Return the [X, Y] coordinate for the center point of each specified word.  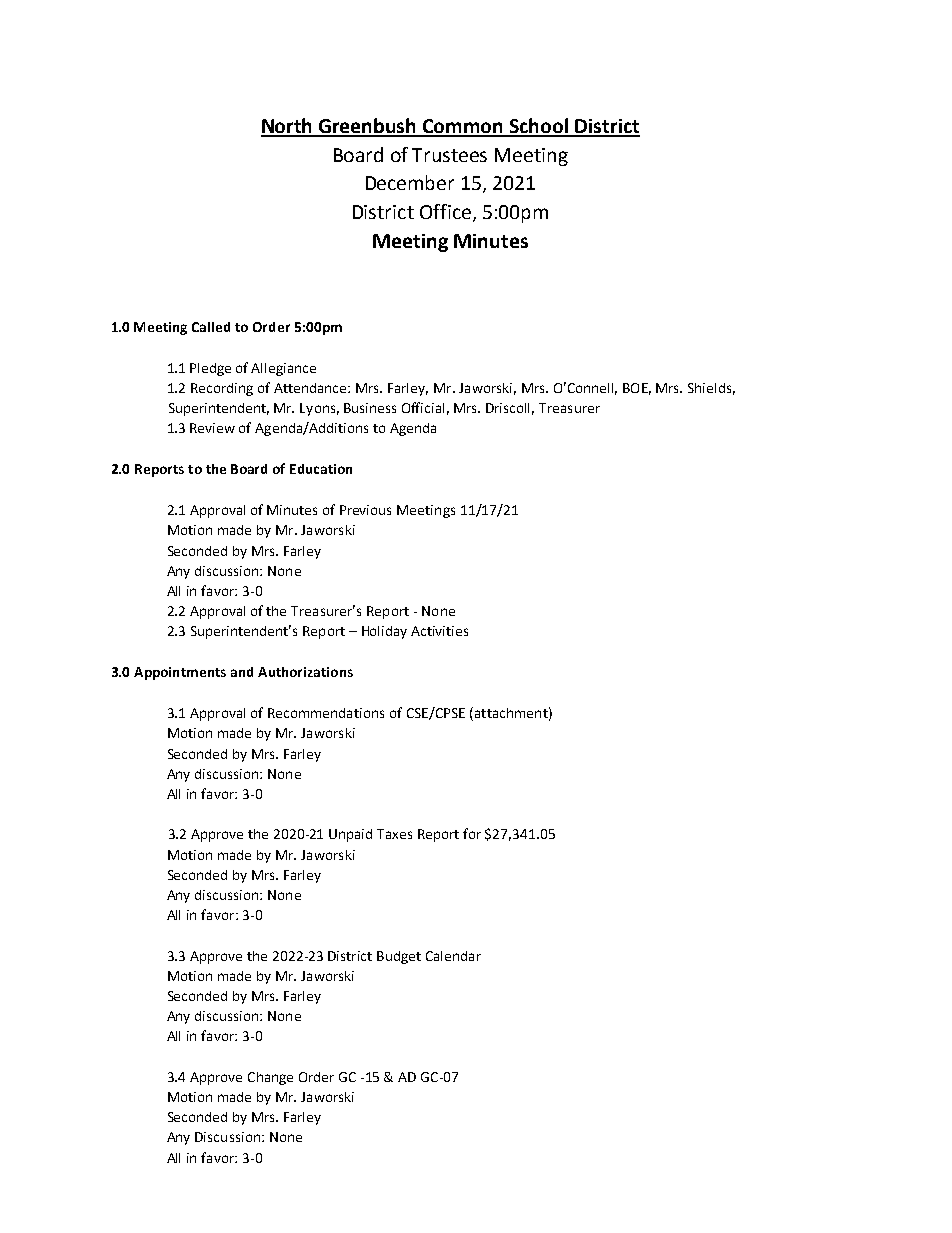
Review [212, 428]
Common [463, 127]
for [472, 833]
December [410, 182]
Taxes [394, 834]
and [242, 672]
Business [370, 408]
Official [423, 407]
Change [270, 1078]
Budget [399, 957]
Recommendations [326, 713]
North [288, 127]
